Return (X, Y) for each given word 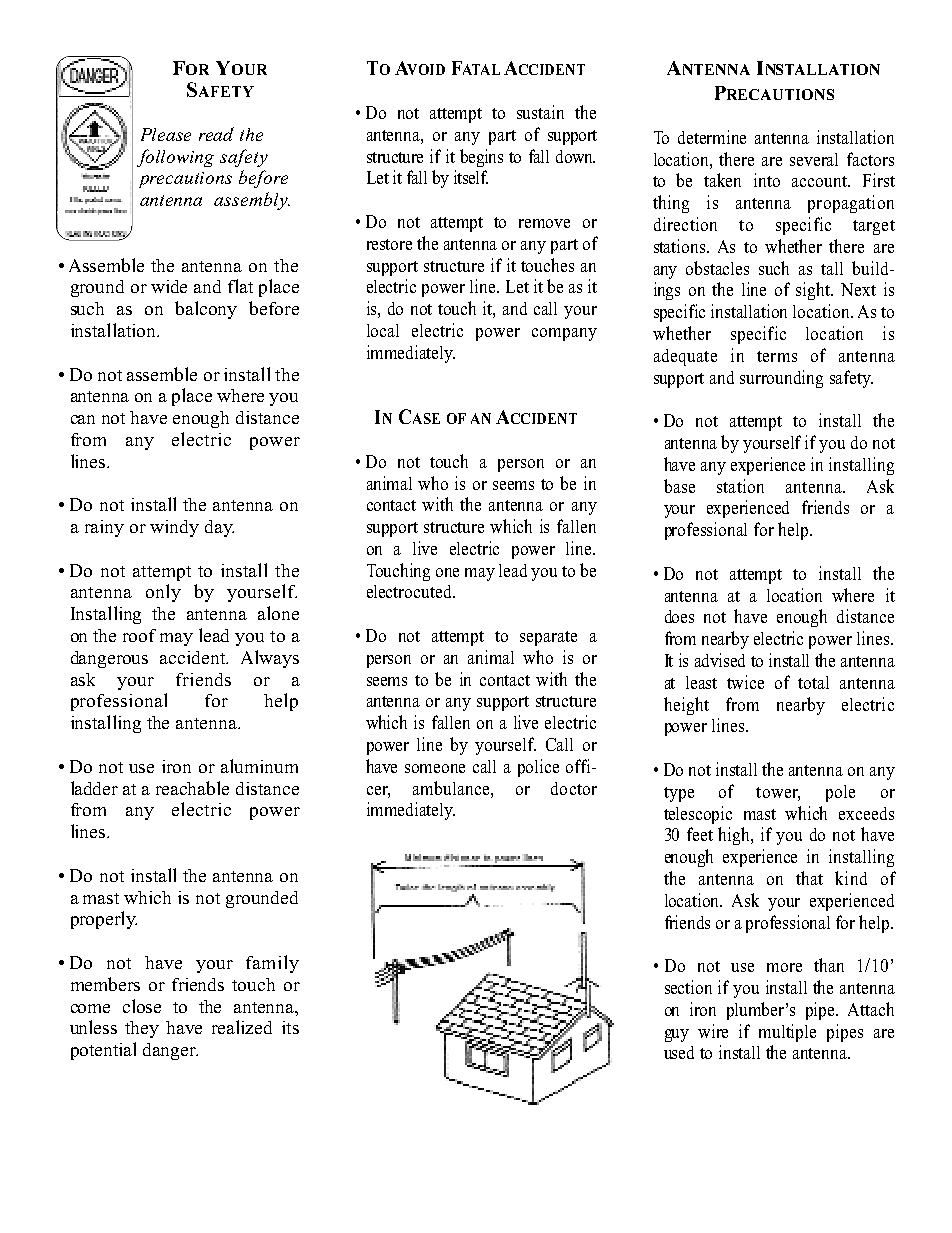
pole (840, 793)
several (814, 159)
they (142, 1029)
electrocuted (410, 591)
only (163, 593)
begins (481, 158)
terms (777, 356)
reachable (192, 788)
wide (169, 286)
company (564, 334)
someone (435, 768)
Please (166, 134)
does (679, 616)
